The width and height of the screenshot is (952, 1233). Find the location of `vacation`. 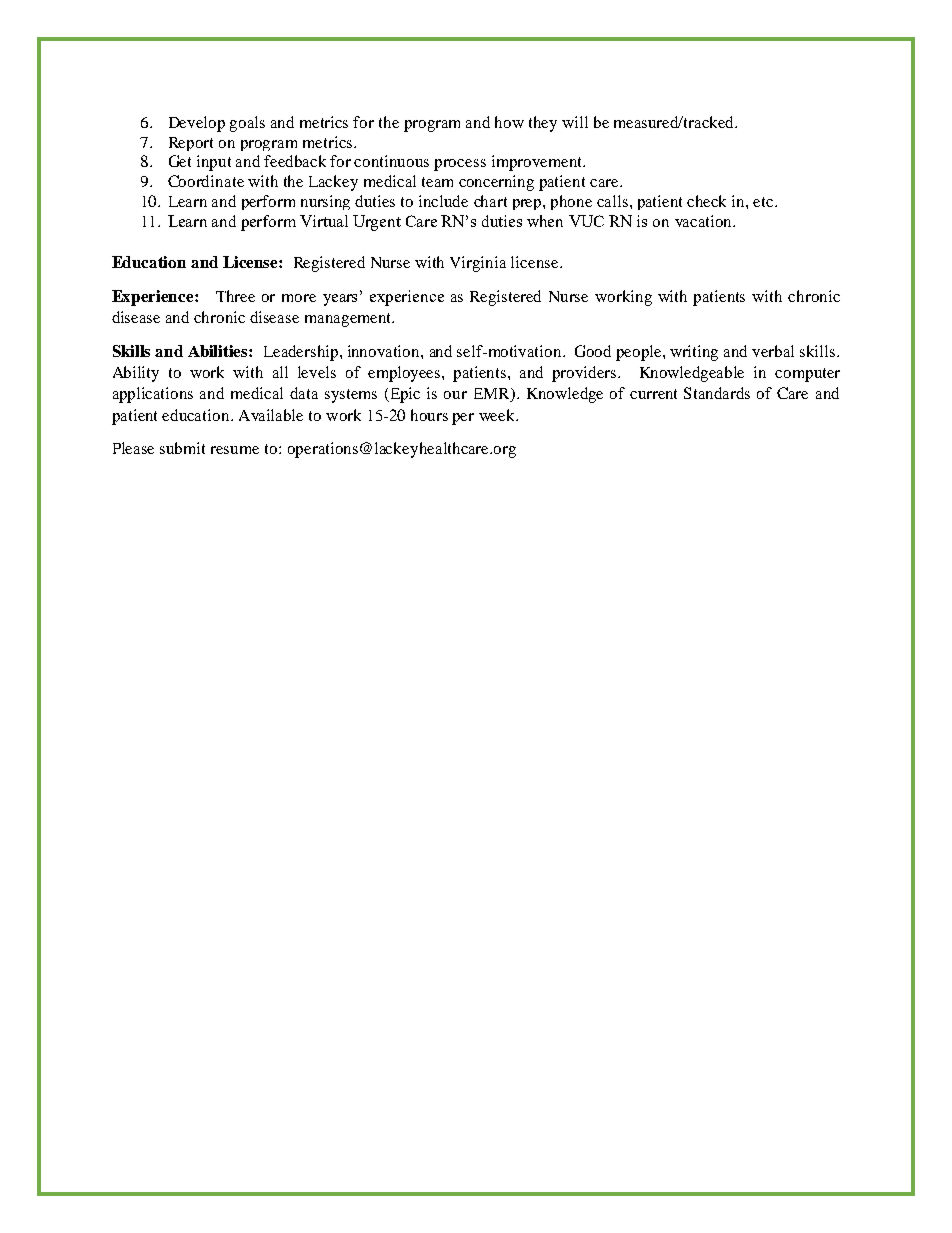

vacation is located at coordinates (704, 221).
